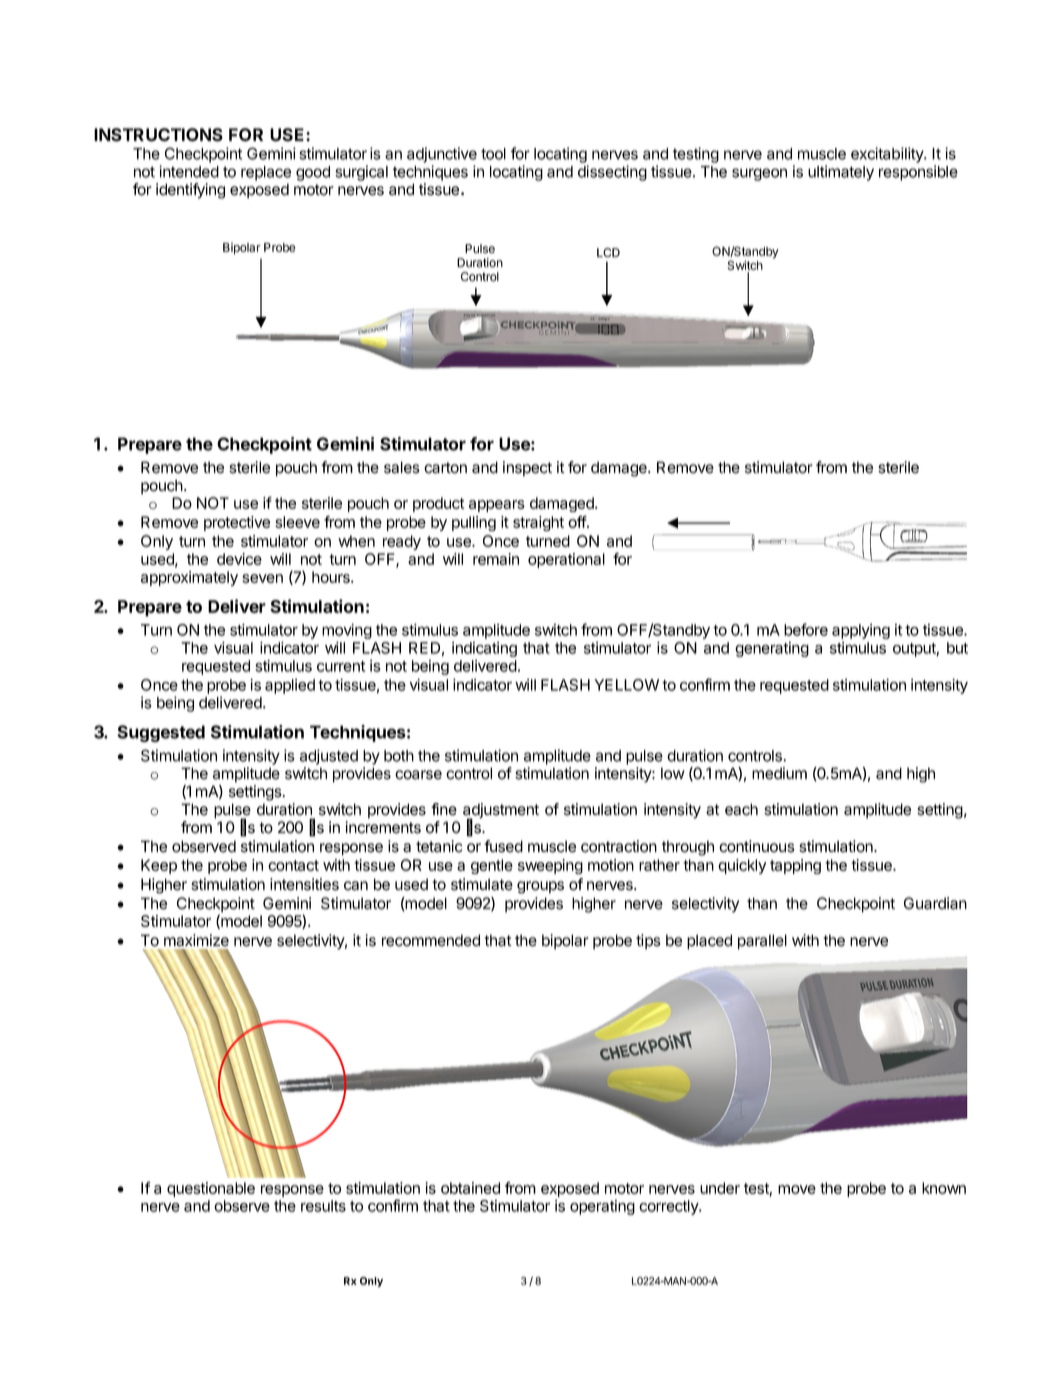 The image size is (1061, 1373). Describe the element at coordinates (266, 173) in the screenshot. I see `replace` at that location.
